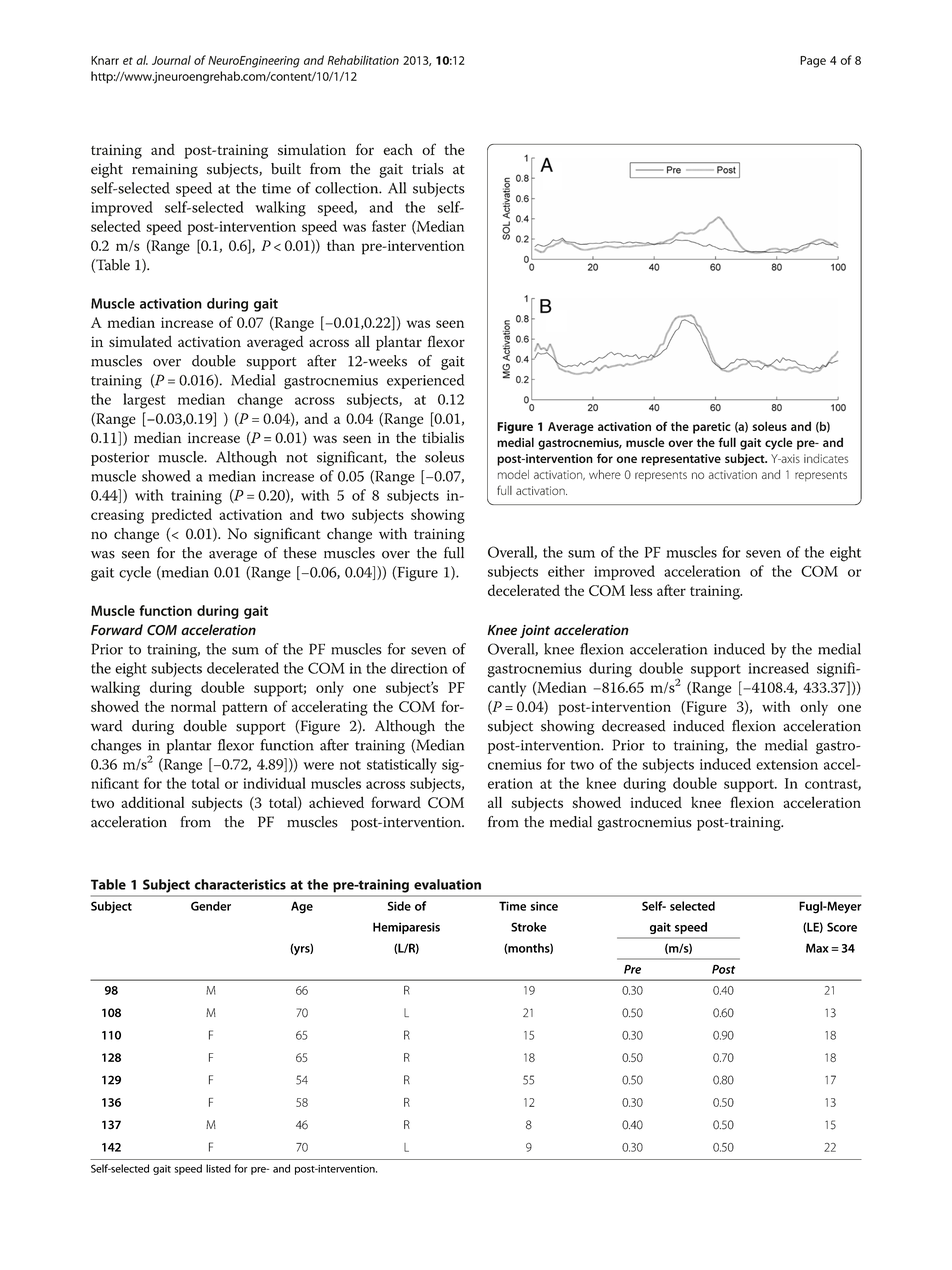 Image resolution: width=952 pixels, height=1270 pixels. Describe the element at coordinates (535, 631) in the screenshot. I see `joint` at that location.
